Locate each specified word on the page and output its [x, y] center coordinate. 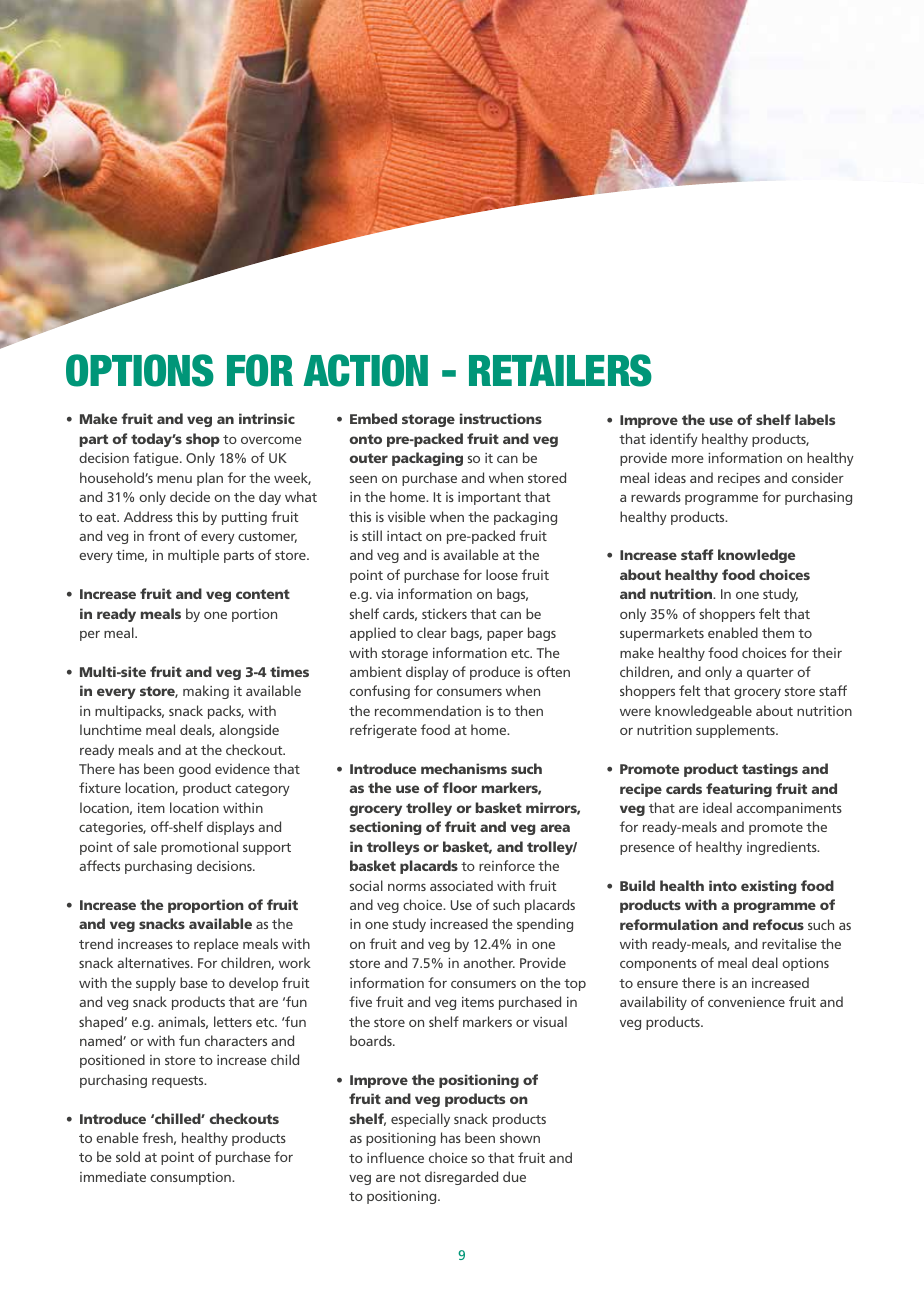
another [489, 962]
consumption [191, 1178]
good [195, 770]
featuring [739, 790]
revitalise [789, 943]
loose [502, 574]
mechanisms [464, 768]
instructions [501, 418]
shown [520, 1137]
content [263, 594]
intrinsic [267, 418]
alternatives [154, 962]
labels [815, 419]
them [778, 632]
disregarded [461, 1178]
